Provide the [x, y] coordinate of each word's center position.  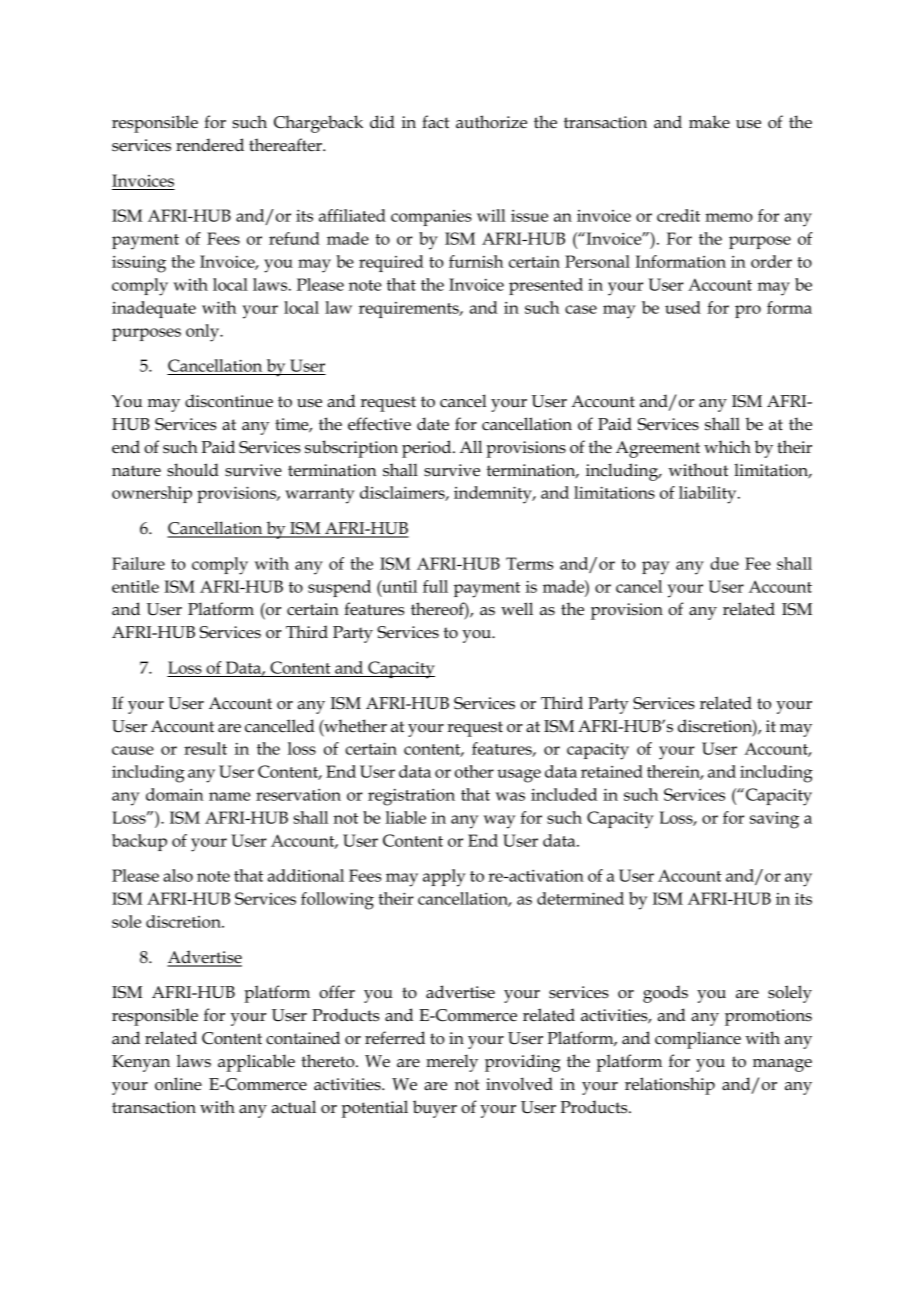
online [178, 1084]
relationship [670, 1086]
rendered [210, 145]
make [709, 122]
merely [452, 1063]
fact [435, 122]
